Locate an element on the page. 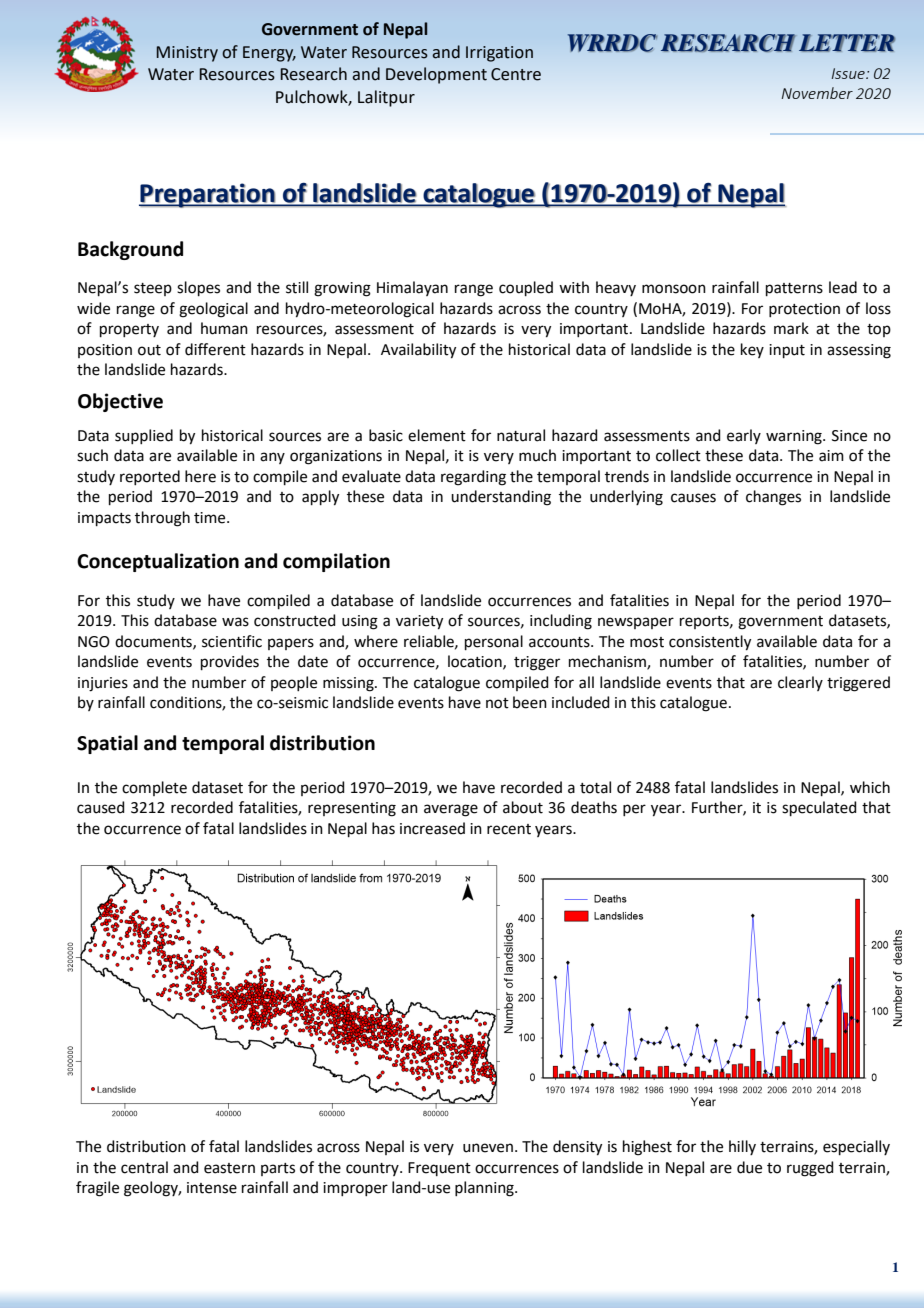  rugged is located at coordinates (810, 1169).
